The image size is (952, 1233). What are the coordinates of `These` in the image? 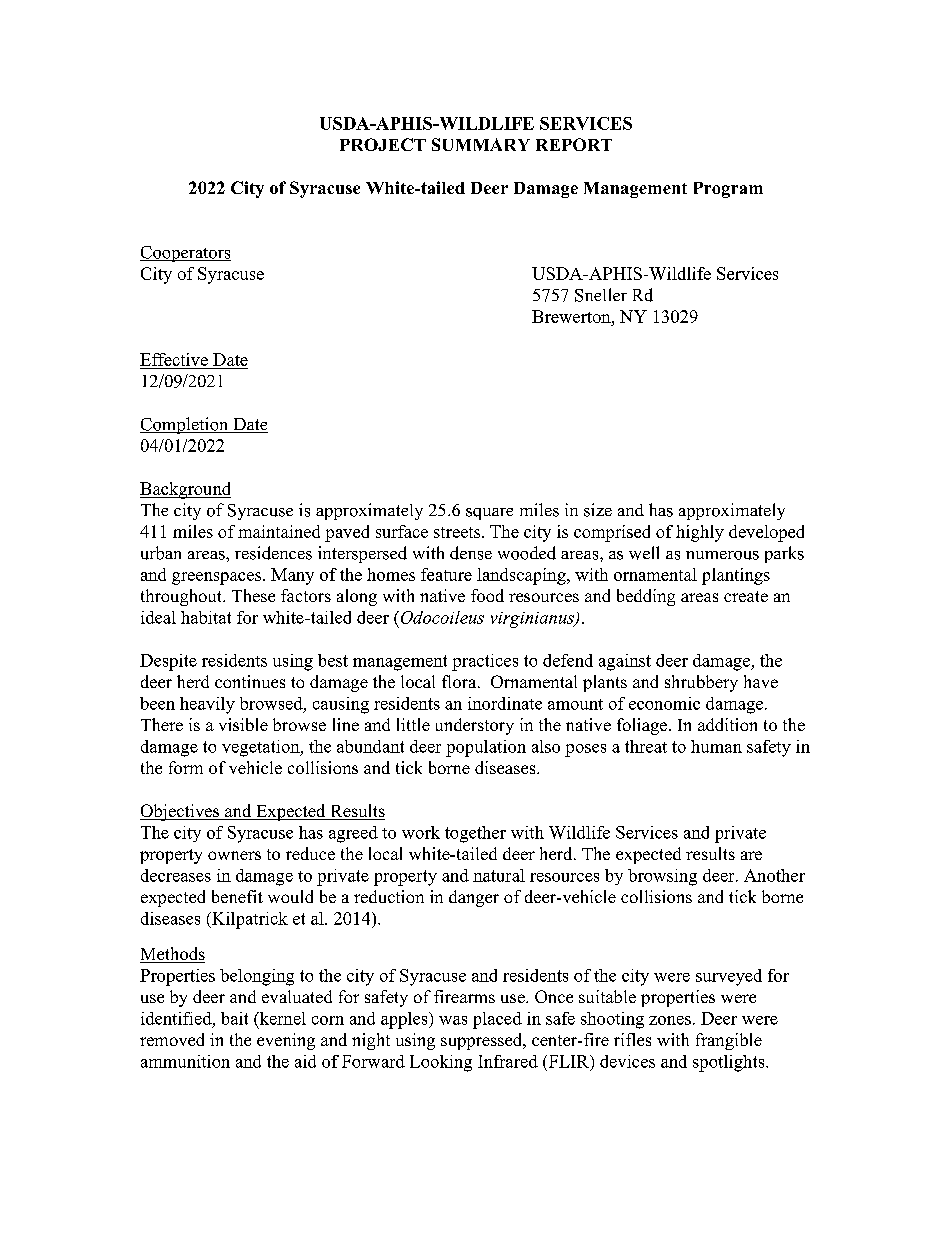 It's located at (253, 595).
